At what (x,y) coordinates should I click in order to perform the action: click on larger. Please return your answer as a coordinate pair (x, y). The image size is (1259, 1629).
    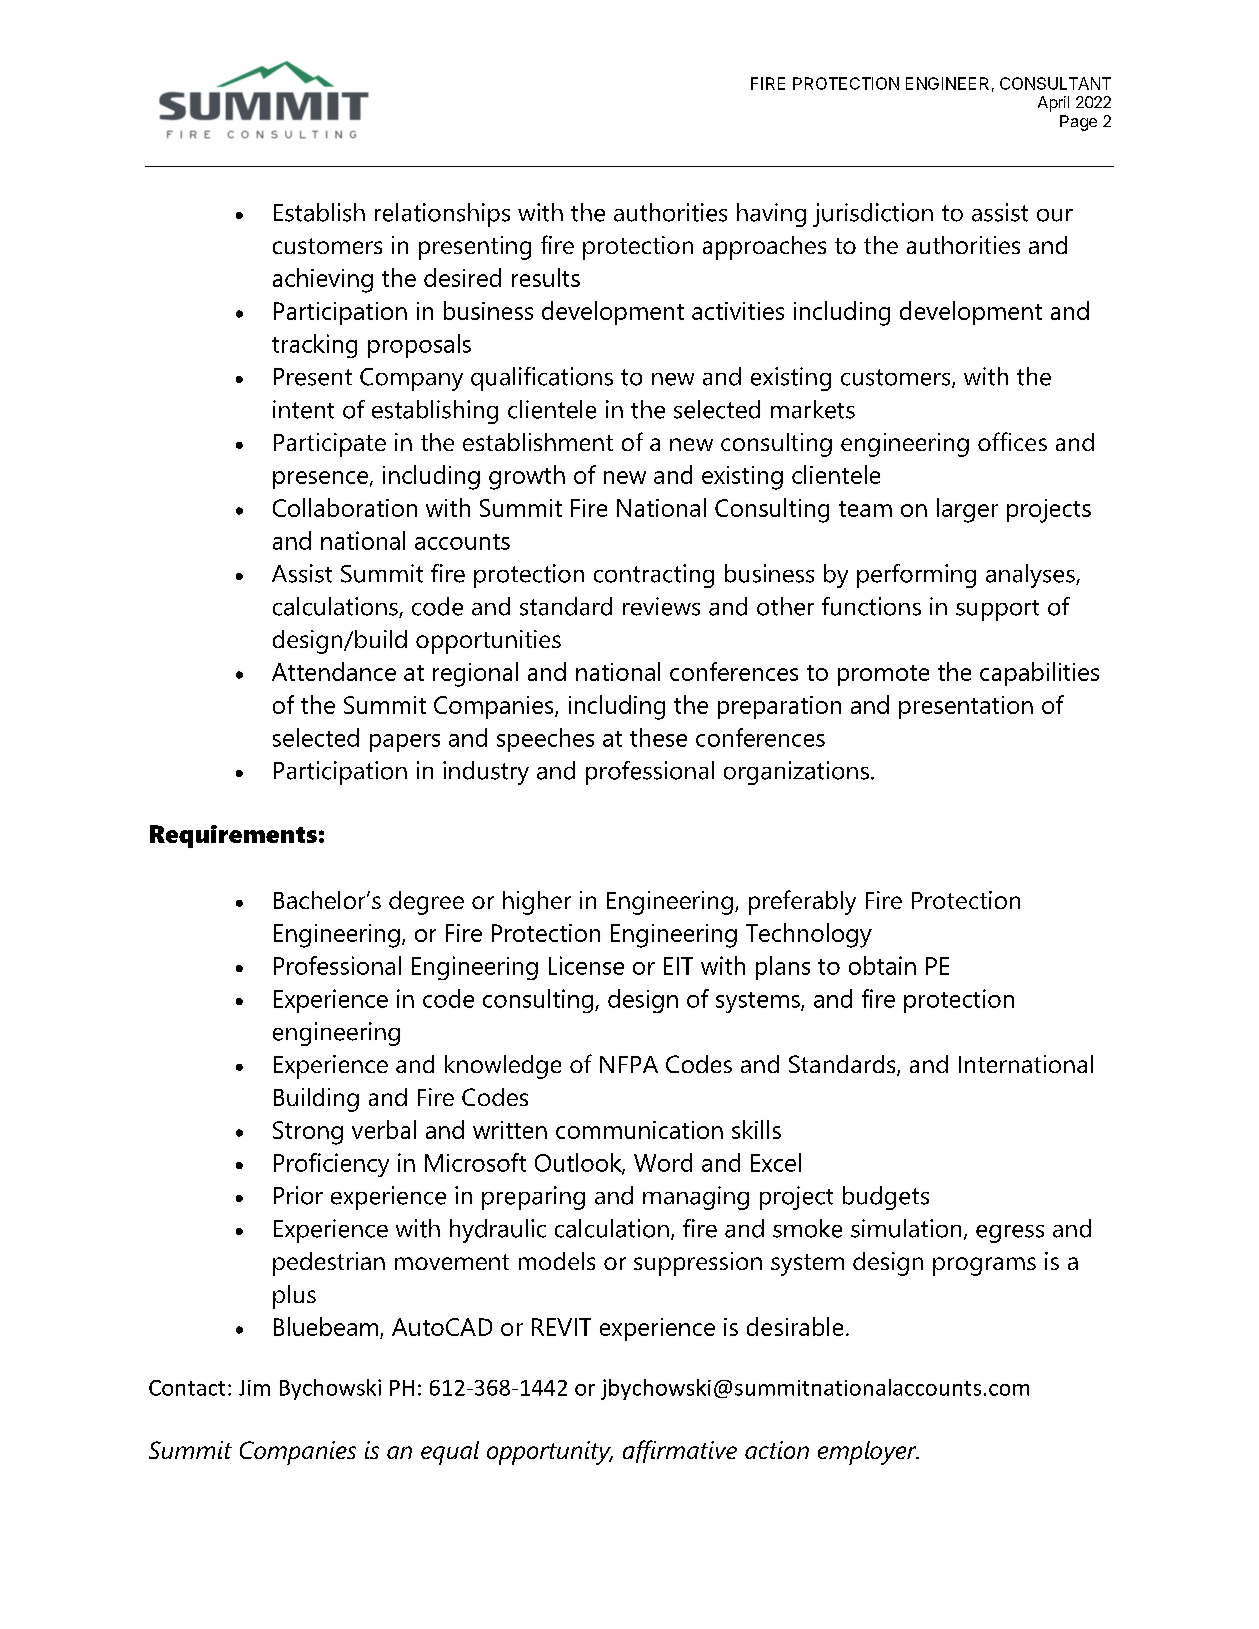
    Looking at the image, I should click on (967, 510).
